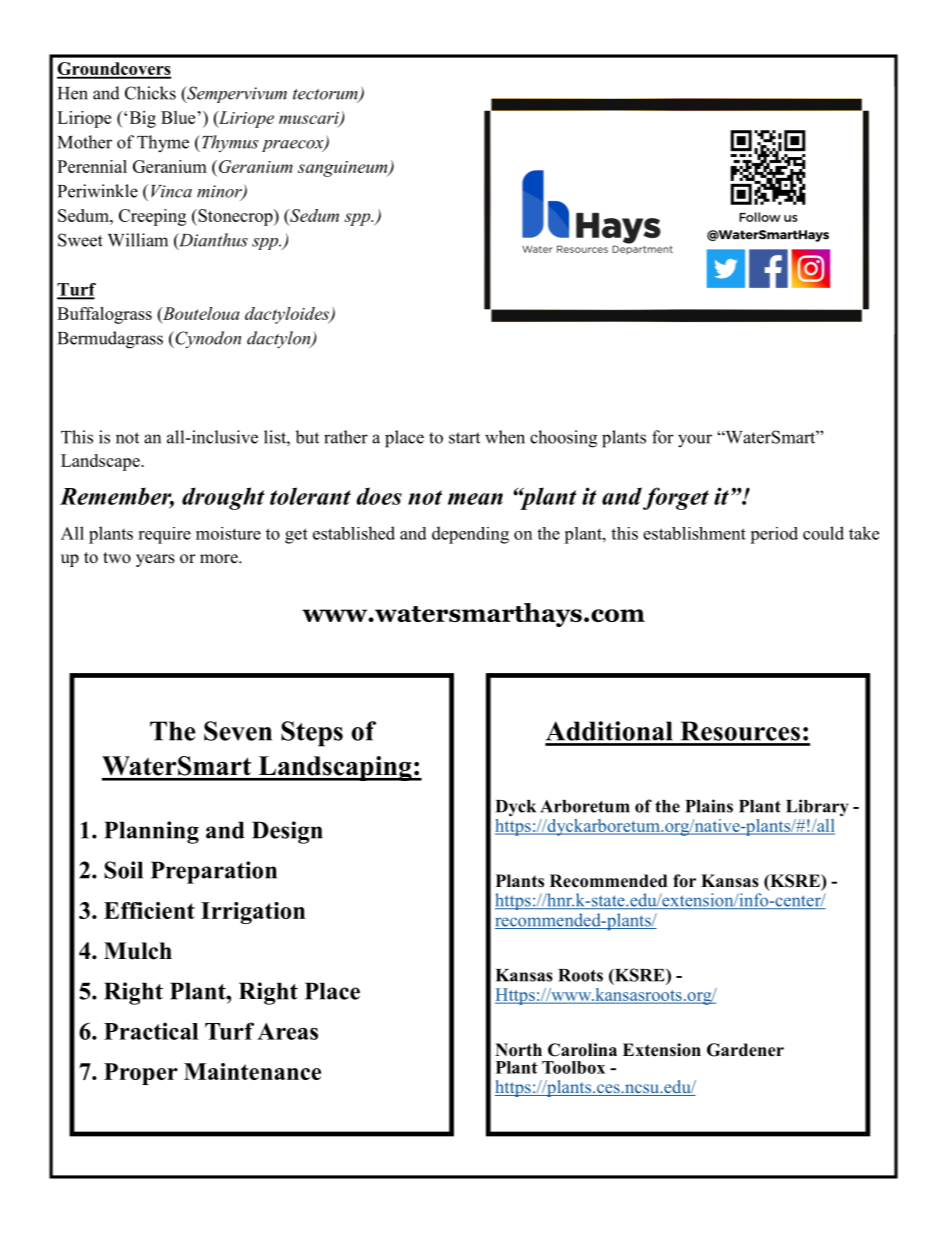 This document has height=1233, width=952. Describe the element at coordinates (326, 95) in the document. I see `tectorum` at that location.
